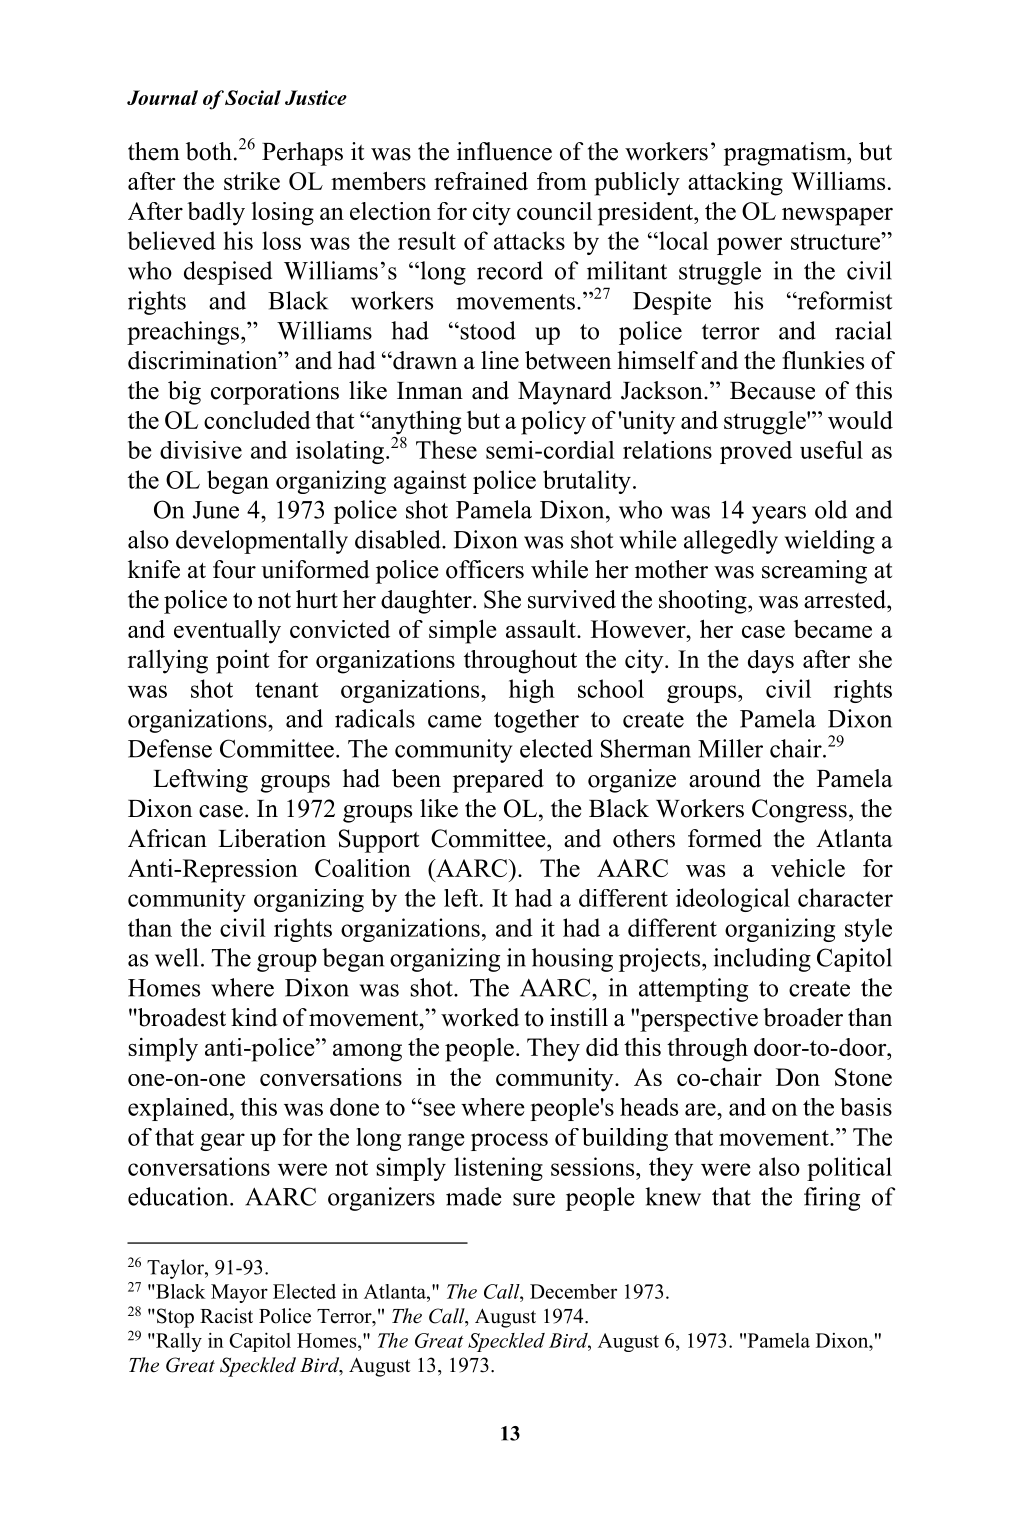 This image has width=1020, height=1530. Describe the element at coordinates (772, 391) in the image. I see `Because` at that location.
